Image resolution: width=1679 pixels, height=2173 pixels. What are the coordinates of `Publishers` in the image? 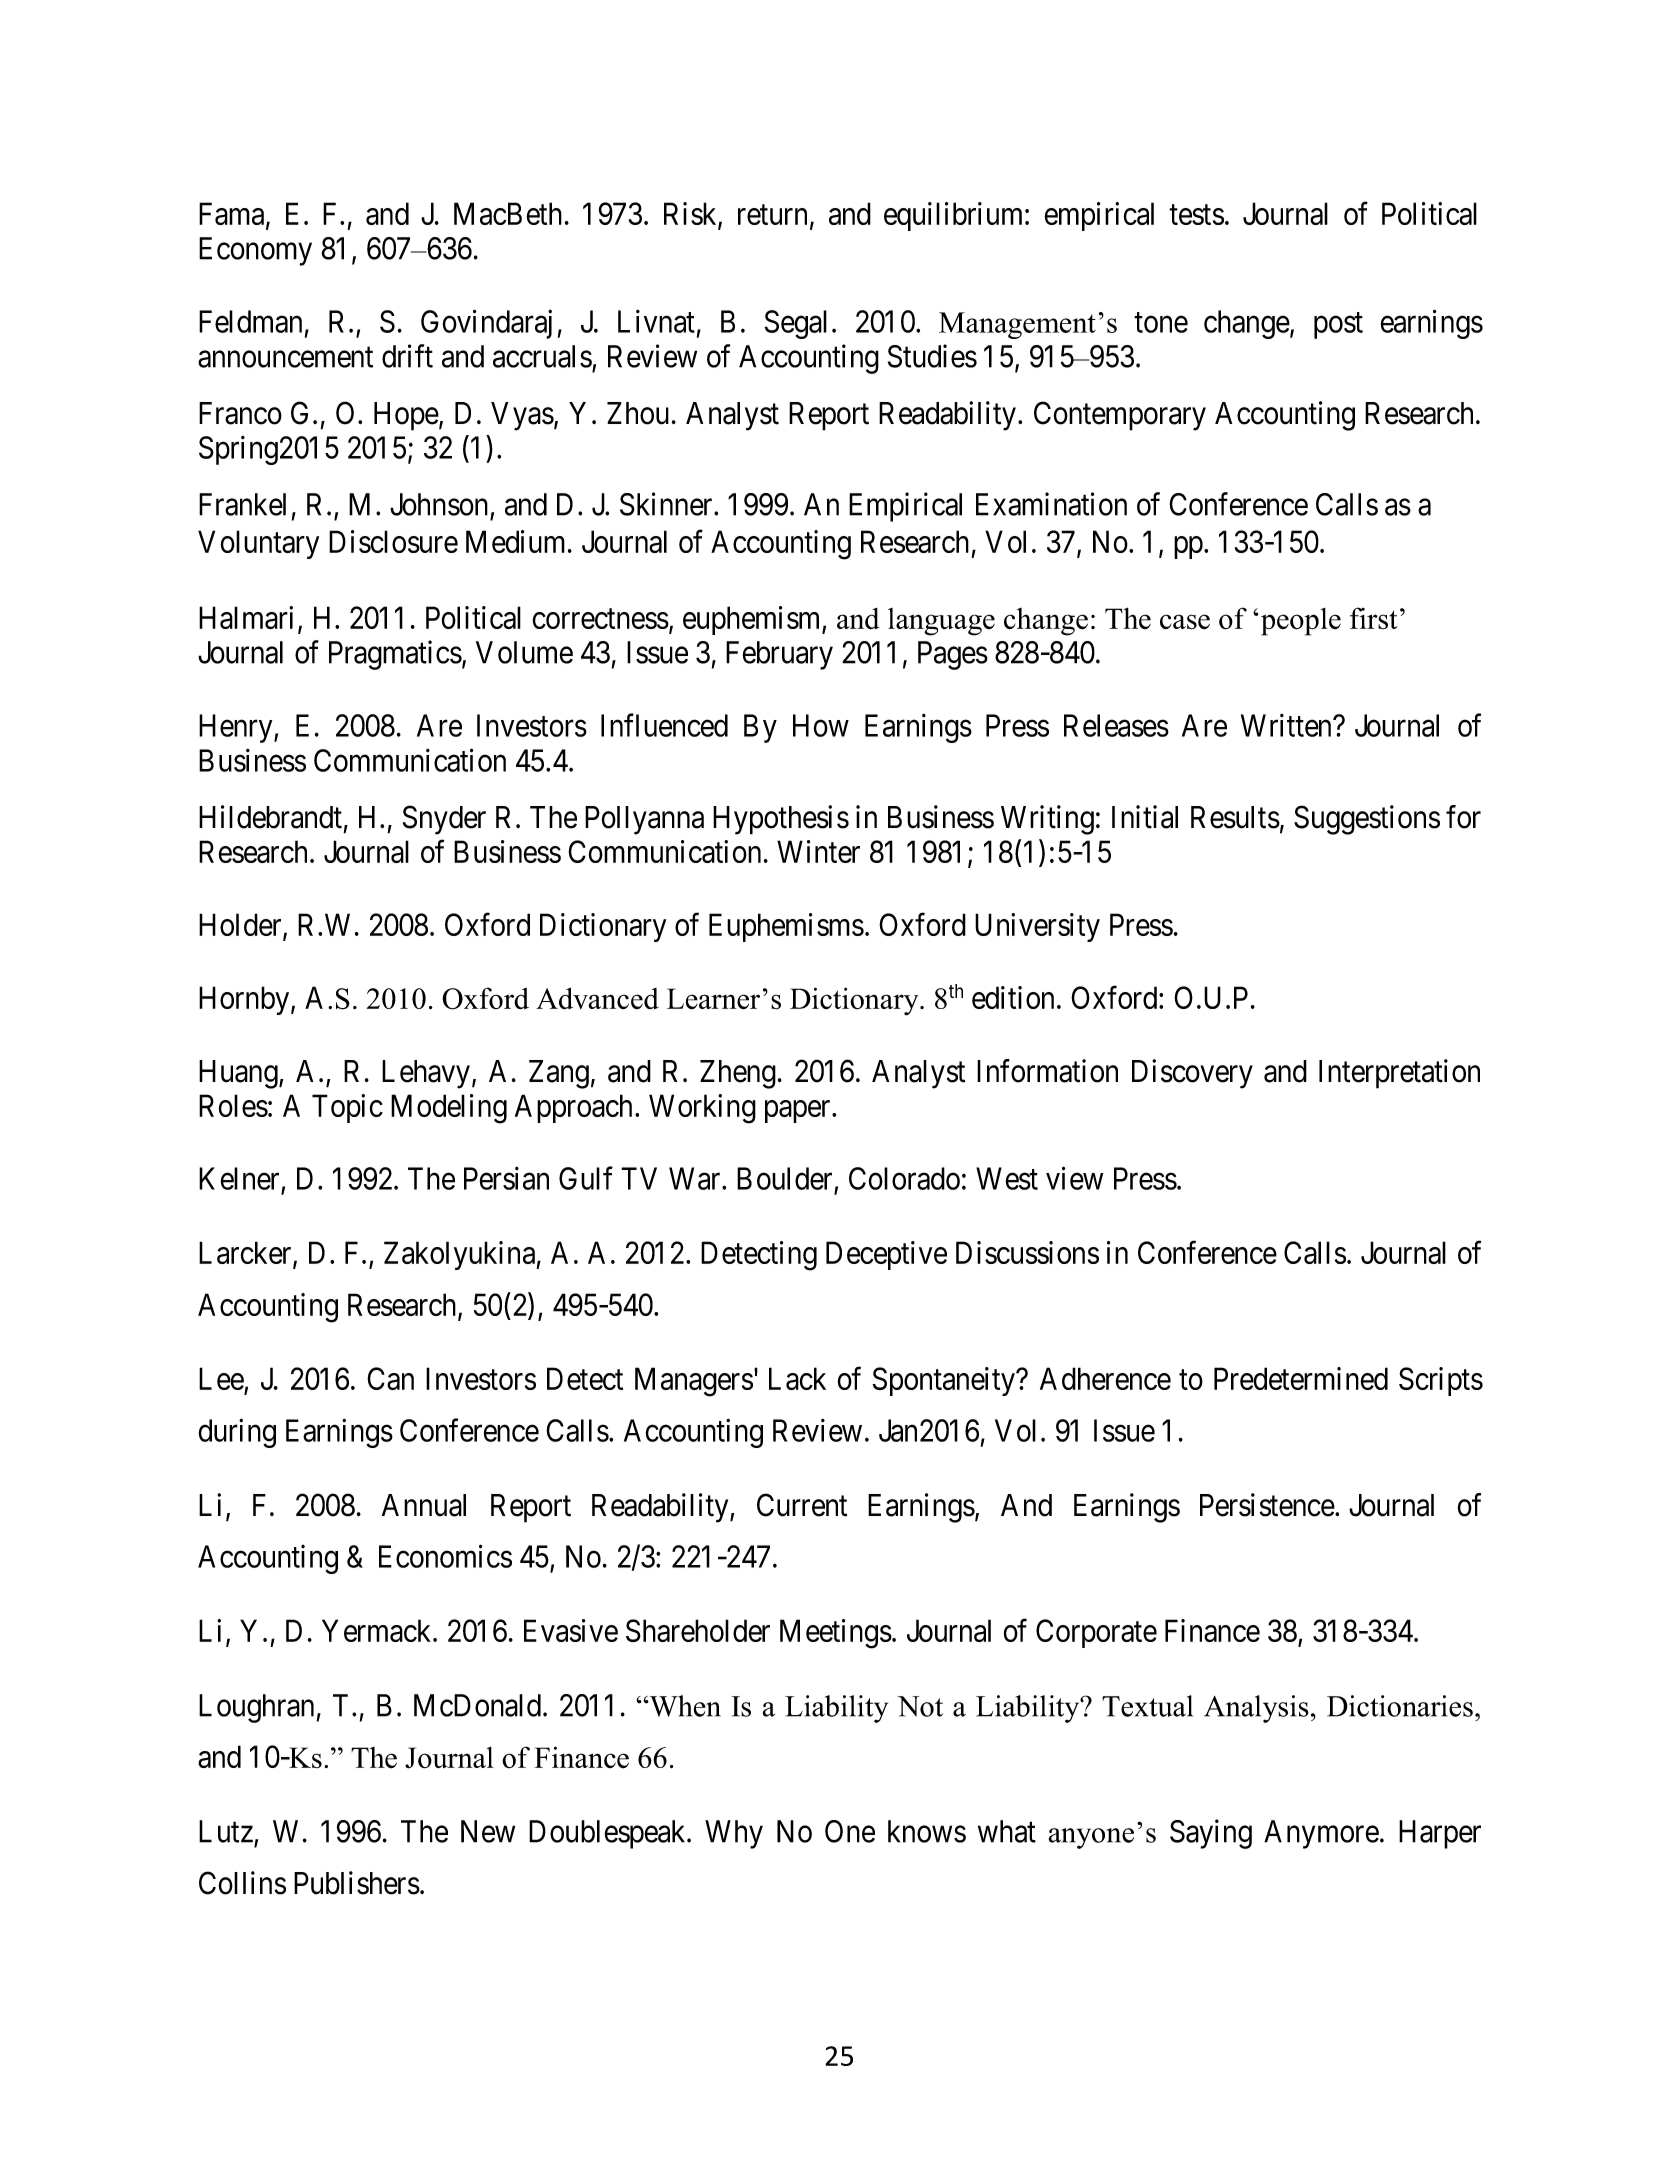 It's located at (357, 1883).
